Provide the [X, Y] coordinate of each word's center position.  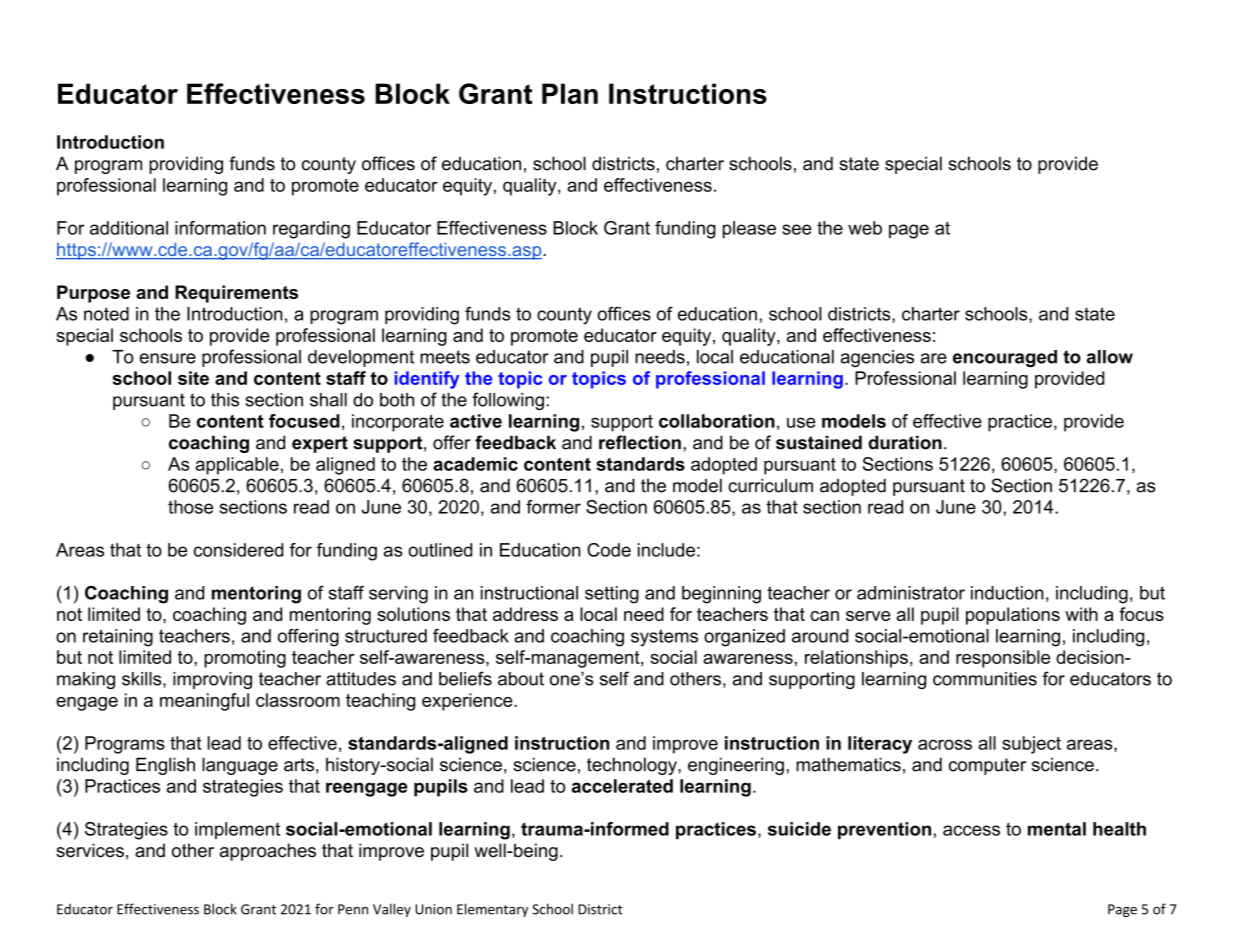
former [553, 507]
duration [905, 442]
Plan [570, 93]
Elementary [492, 910]
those [190, 507]
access [971, 830]
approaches [268, 852]
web [865, 228]
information [220, 228]
